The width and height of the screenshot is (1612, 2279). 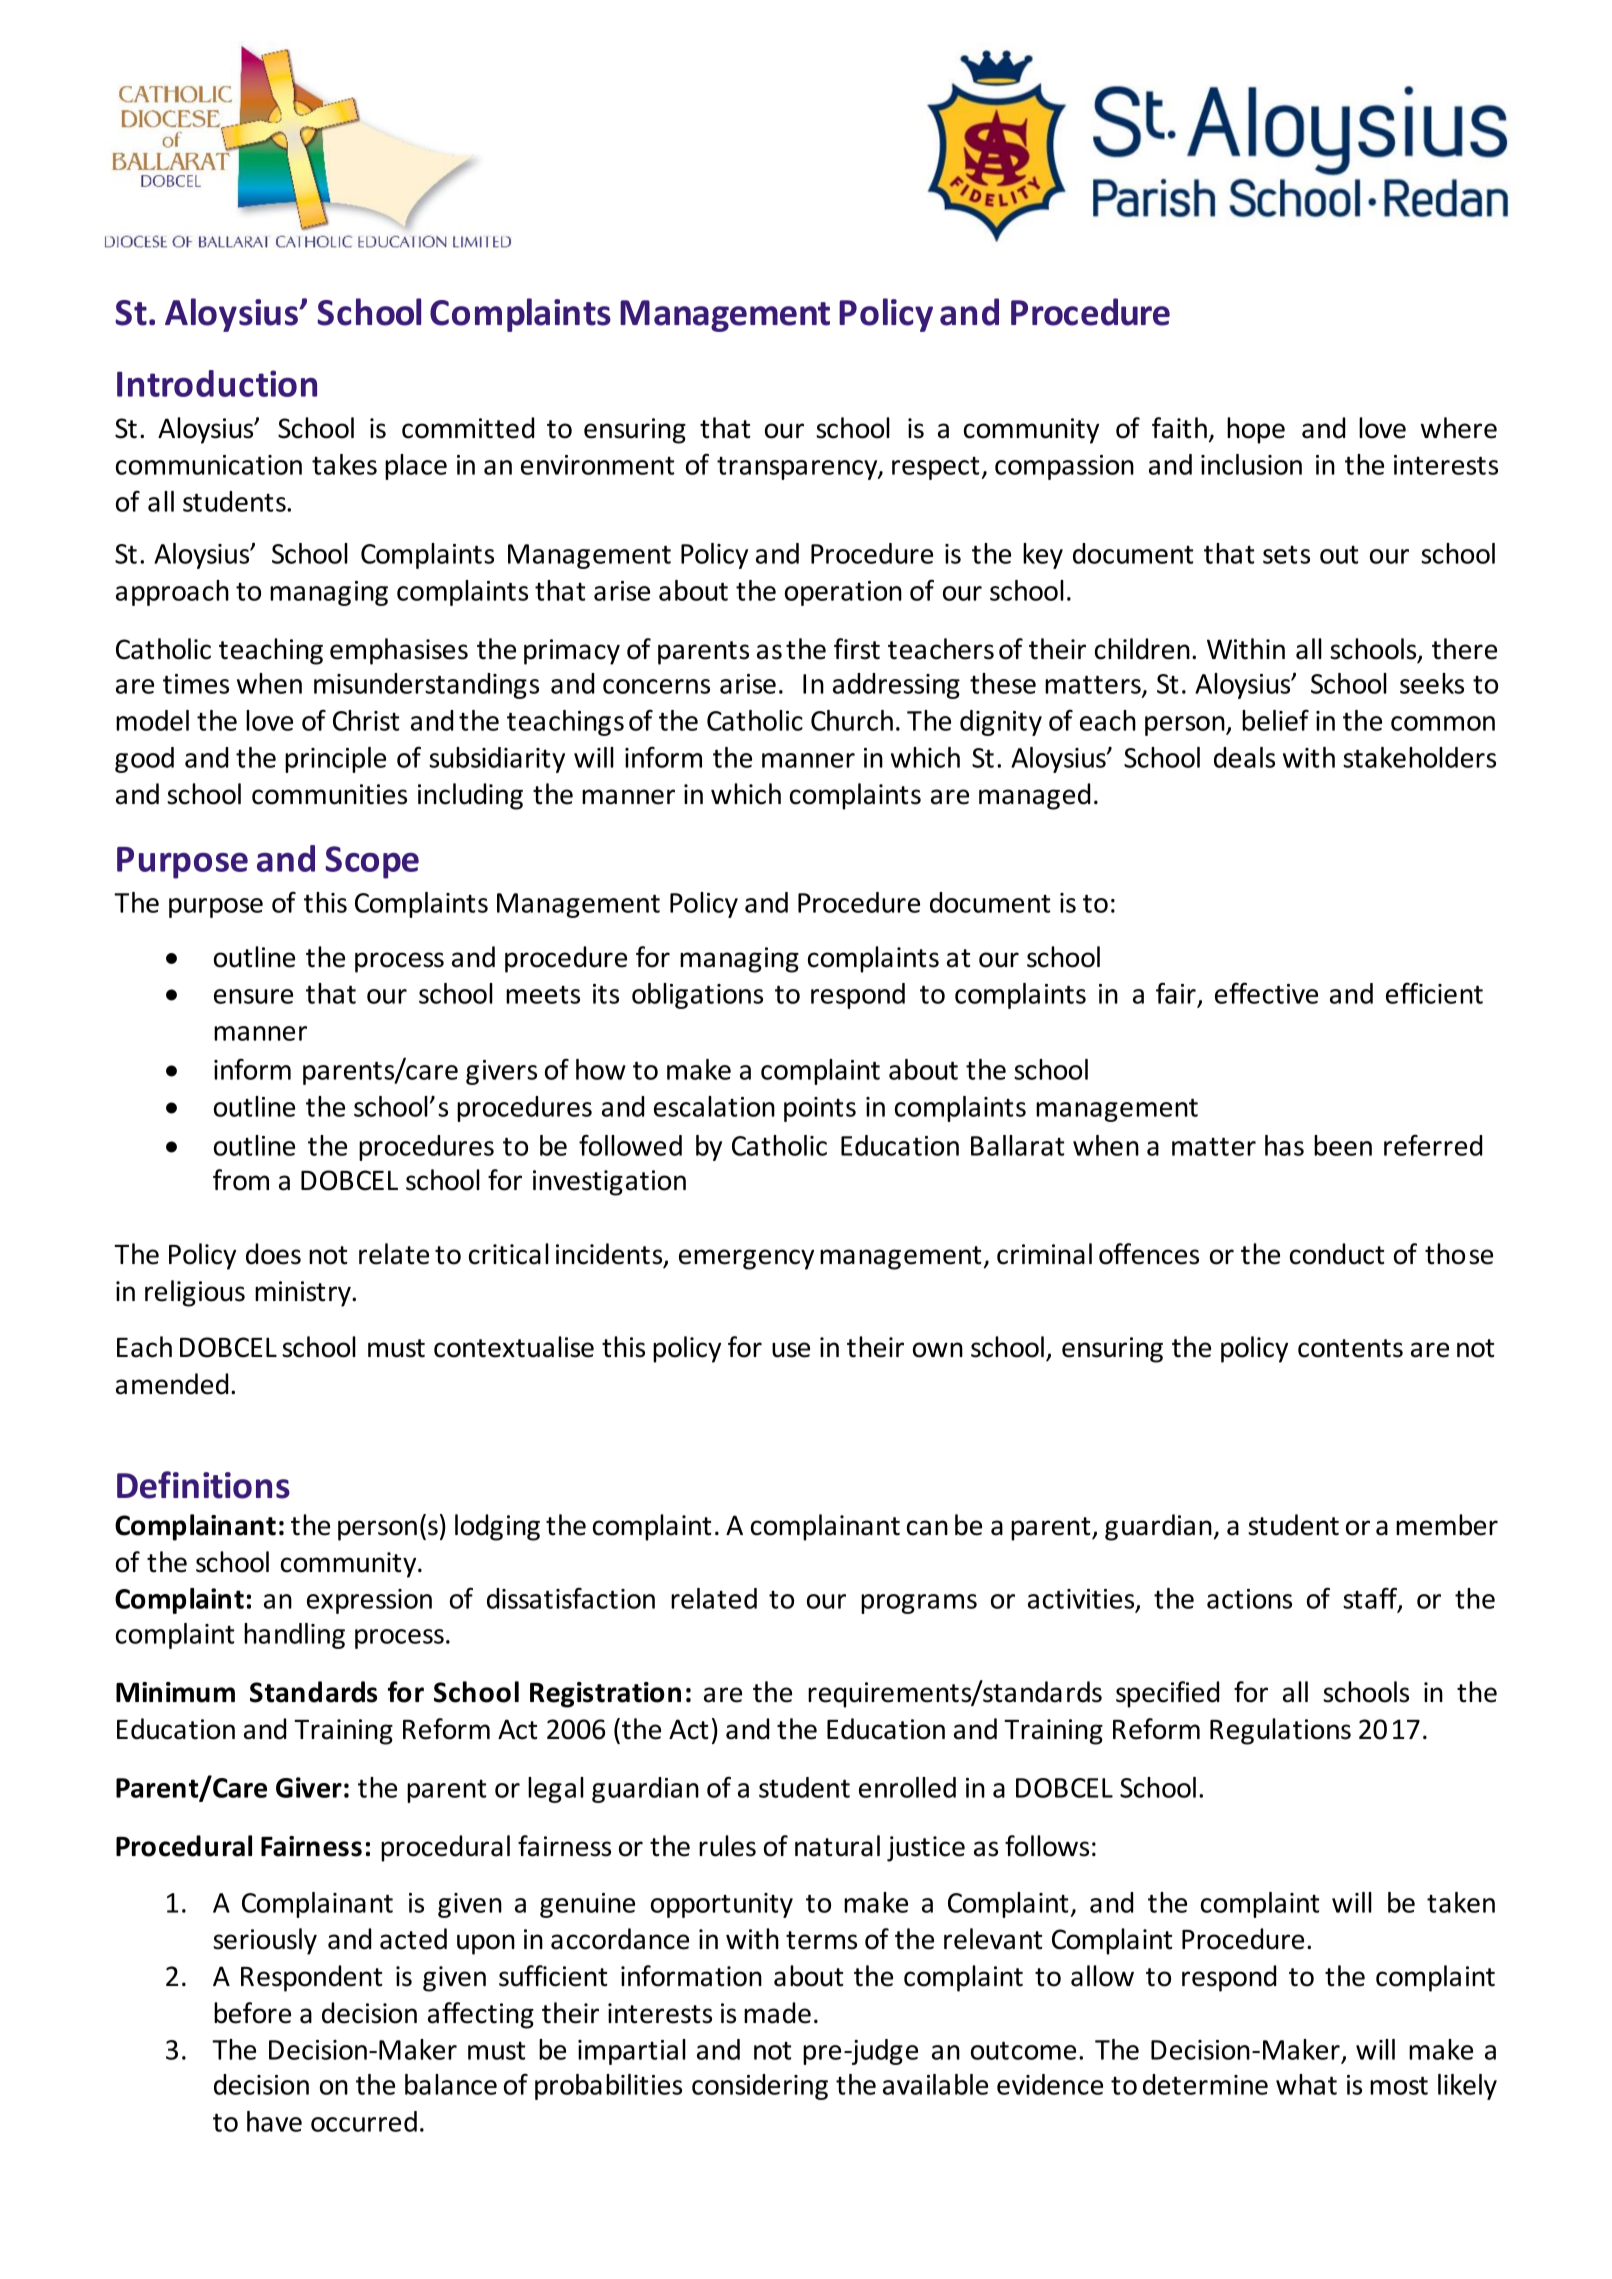 I want to click on takes, so click(x=344, y=464).
